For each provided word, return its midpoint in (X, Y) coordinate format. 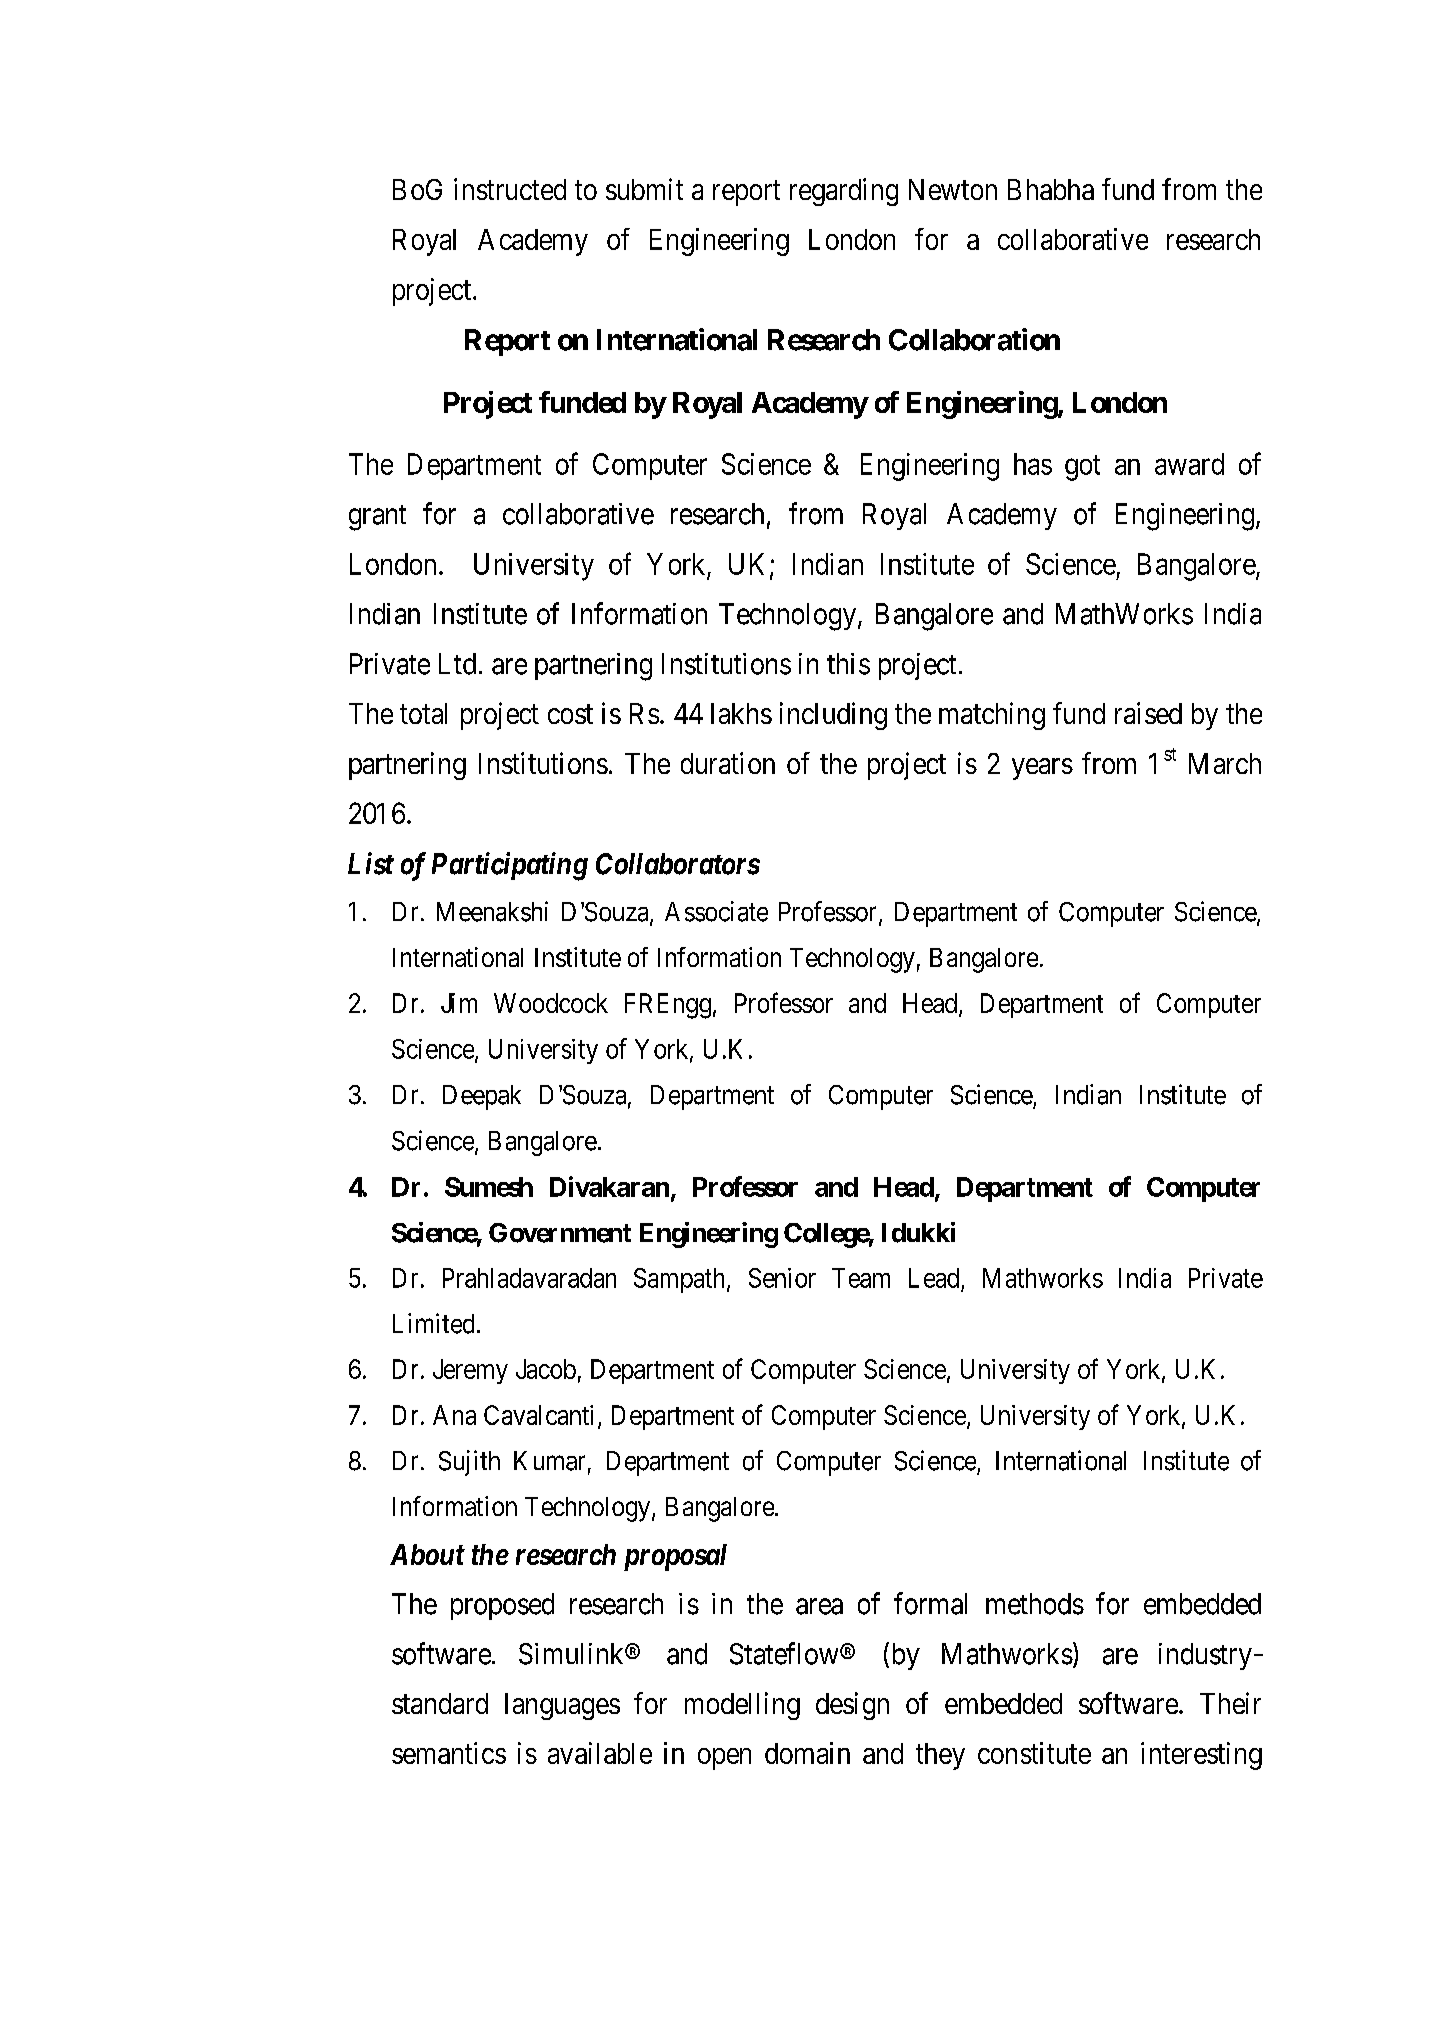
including (833, 716)
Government (560, 1233)
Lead (934, 1278)
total (423, 713)
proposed (502, 1606)
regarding (844, 192)
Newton (953, 189)
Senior (782, 1278)
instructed (510, 189)
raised (1148, 713)
